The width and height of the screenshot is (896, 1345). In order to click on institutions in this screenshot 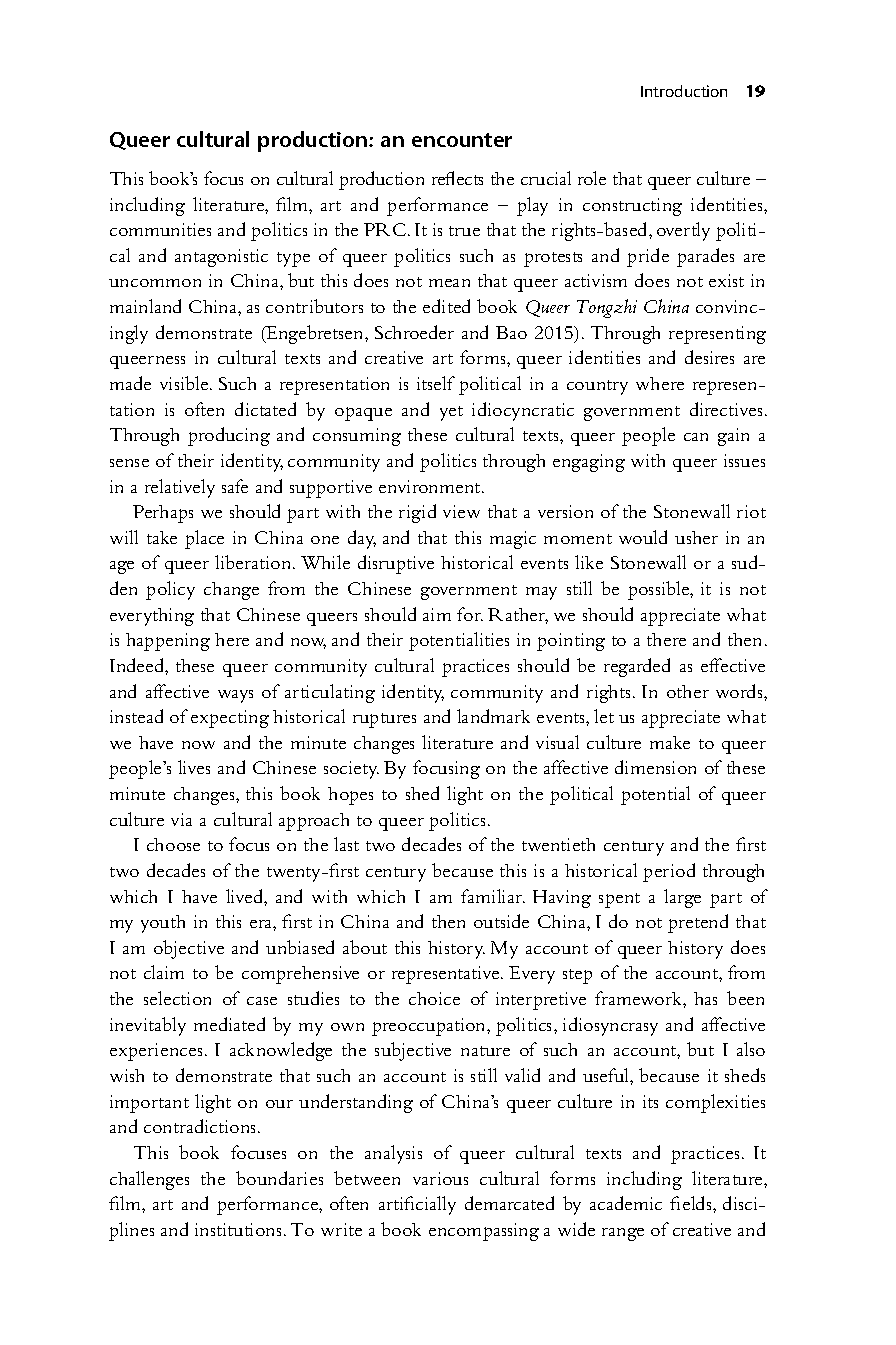, I will do `click(238, 1229)`.
